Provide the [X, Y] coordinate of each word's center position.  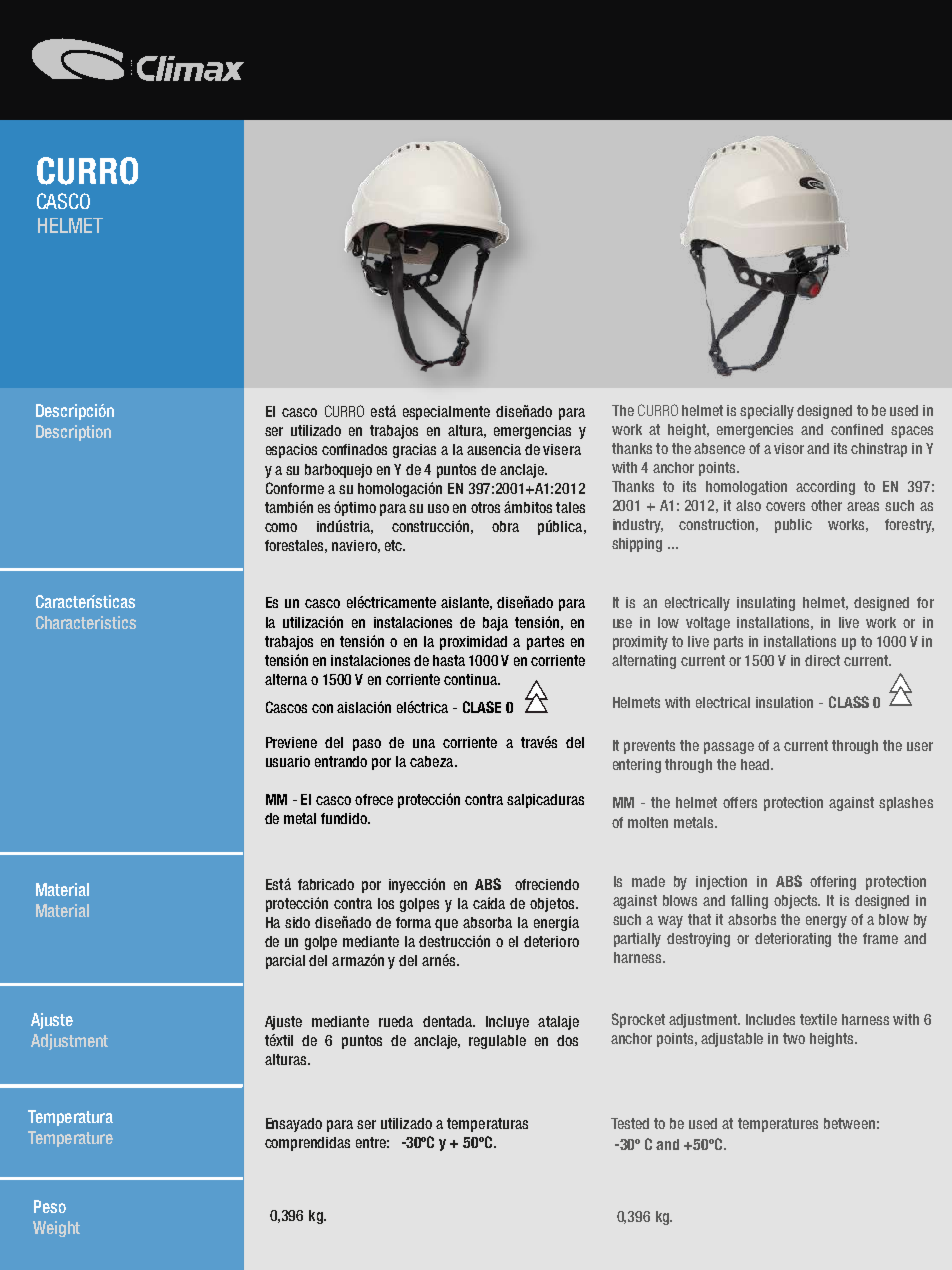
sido [297, 922]
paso [367, 745]
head [756, 764]
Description [73, 433]
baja [495, 624]
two [794, 1038]
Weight [56, 1229]
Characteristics [86, 622]
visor [789, 448]
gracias [414, 451]
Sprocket [638, 1020]
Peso [50, 1206]
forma [413, 922]
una [424, 743]
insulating [766, 604]
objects [797, 902]
